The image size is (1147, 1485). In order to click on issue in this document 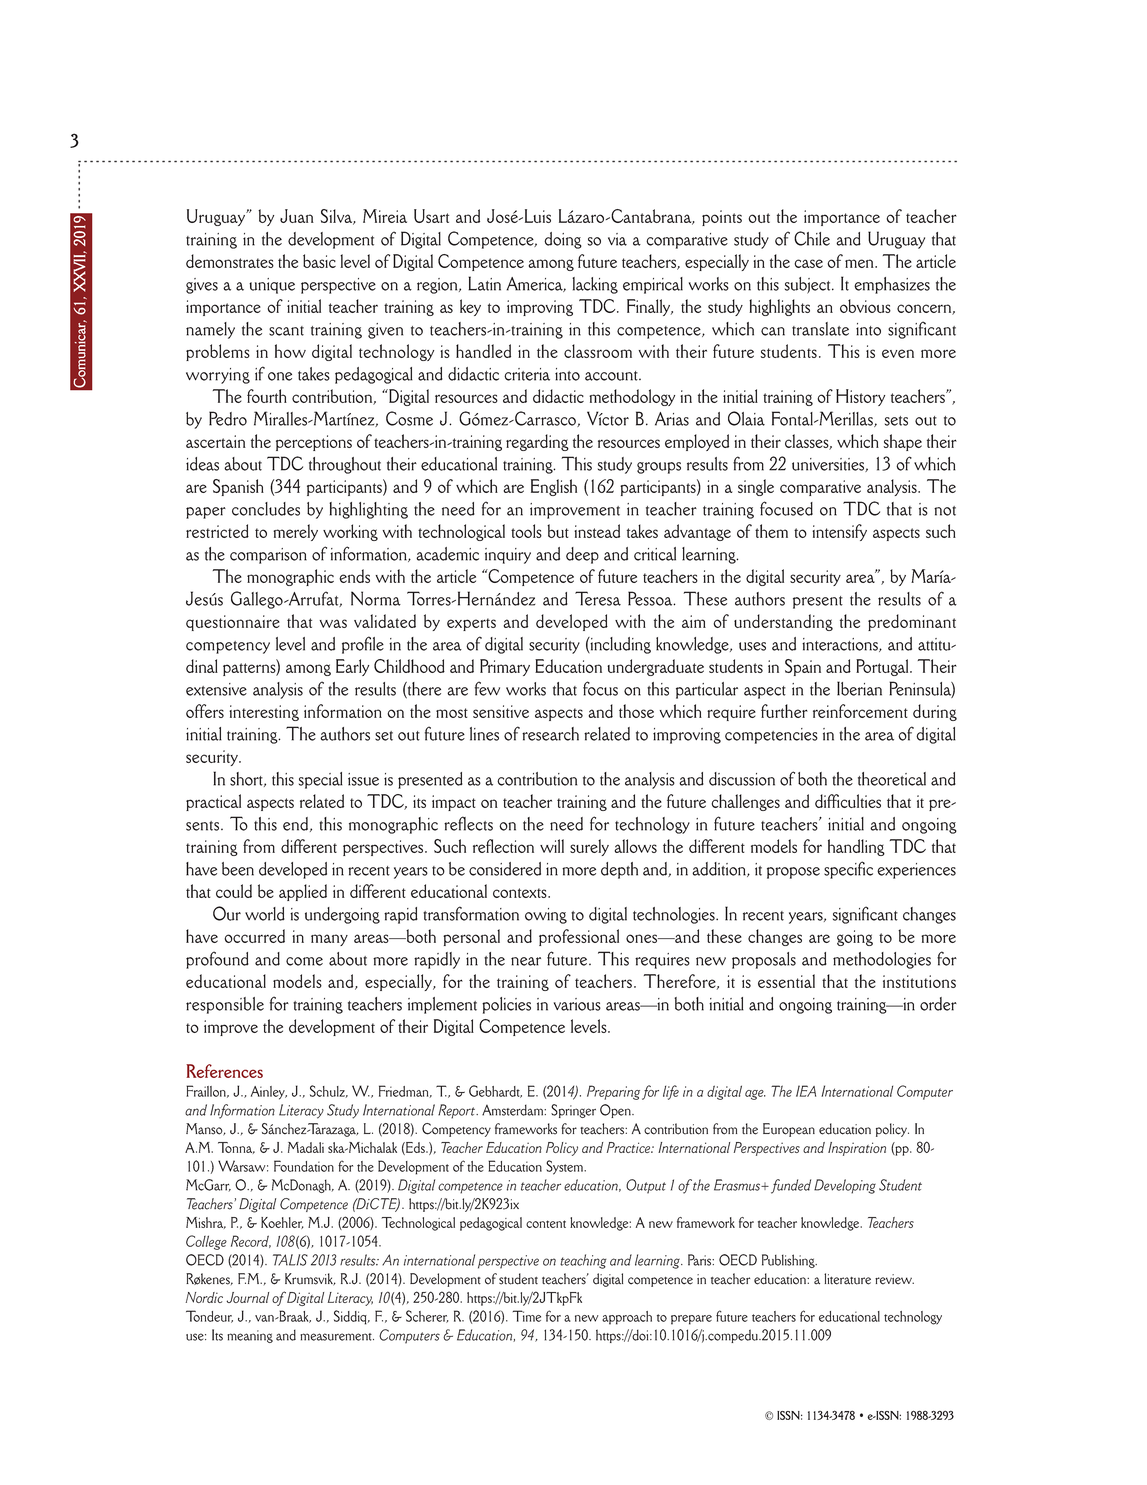, I will do `click(363, 779)`.
